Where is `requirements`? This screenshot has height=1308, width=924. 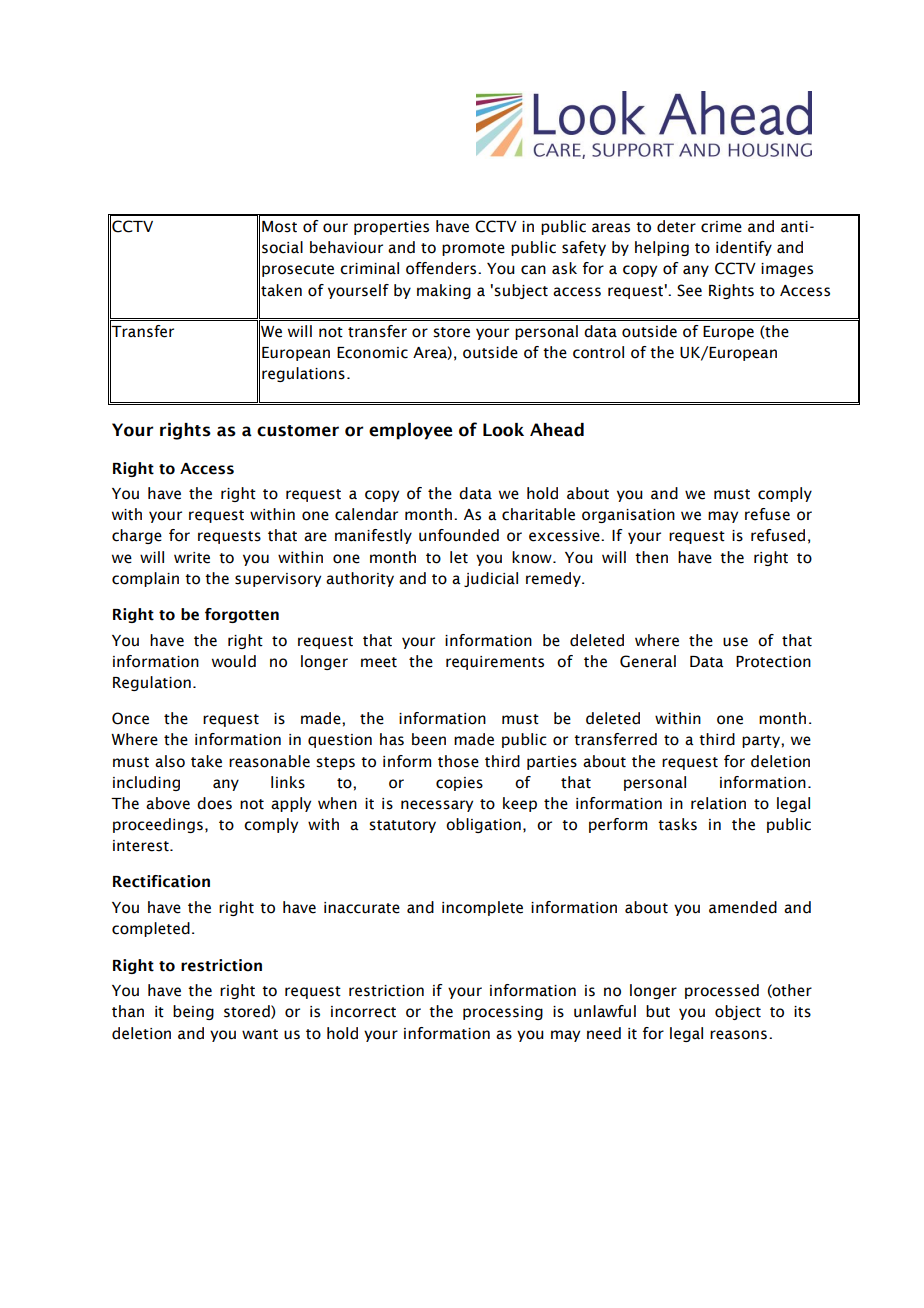
requirements is located at coordinates (495, 663).
